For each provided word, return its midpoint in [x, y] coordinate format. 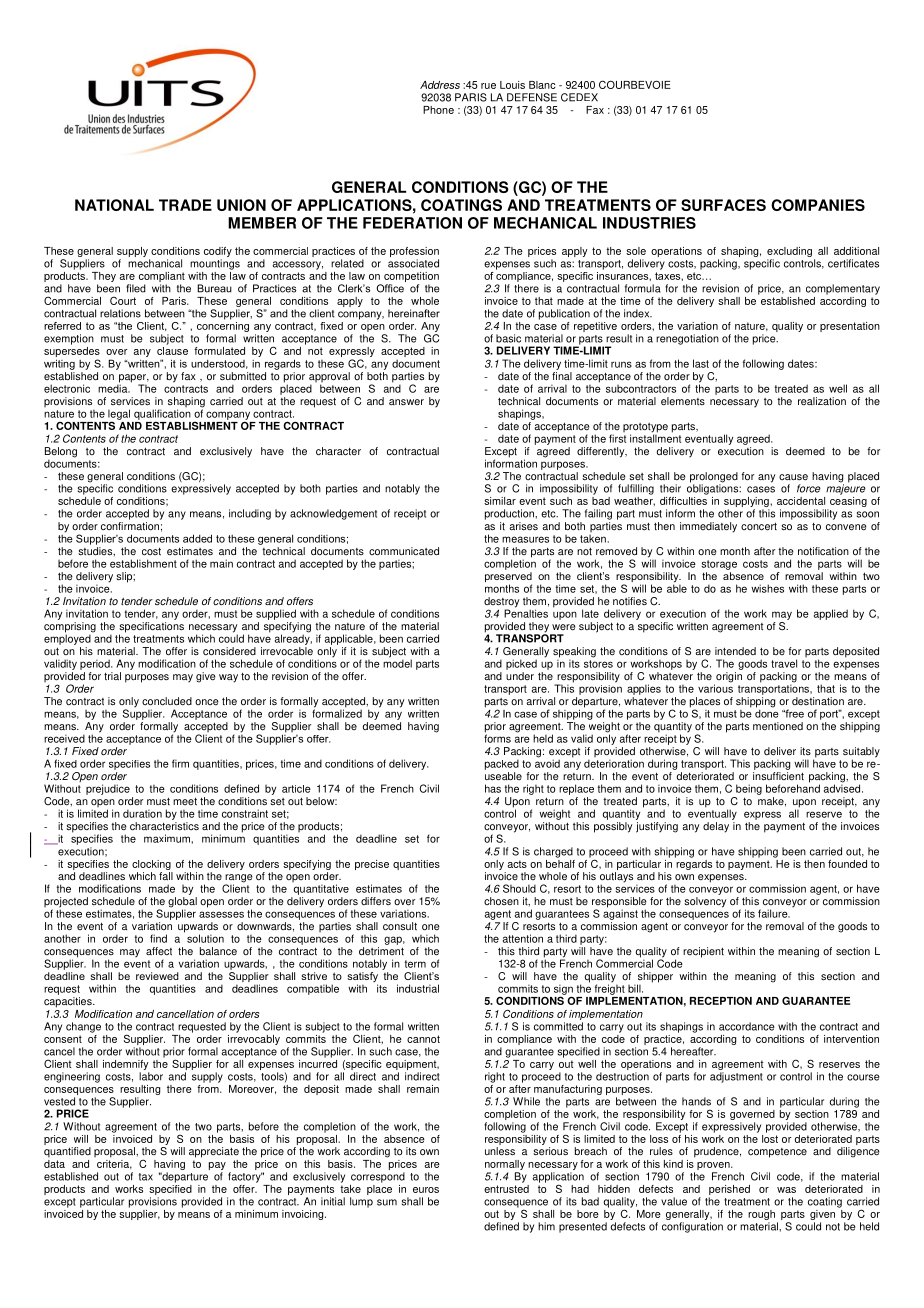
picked [521, 664]
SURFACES [723, 205]
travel [784, 663]
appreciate [214, 1152]
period [96, 664]
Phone [438, 110]
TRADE [185, 205]
